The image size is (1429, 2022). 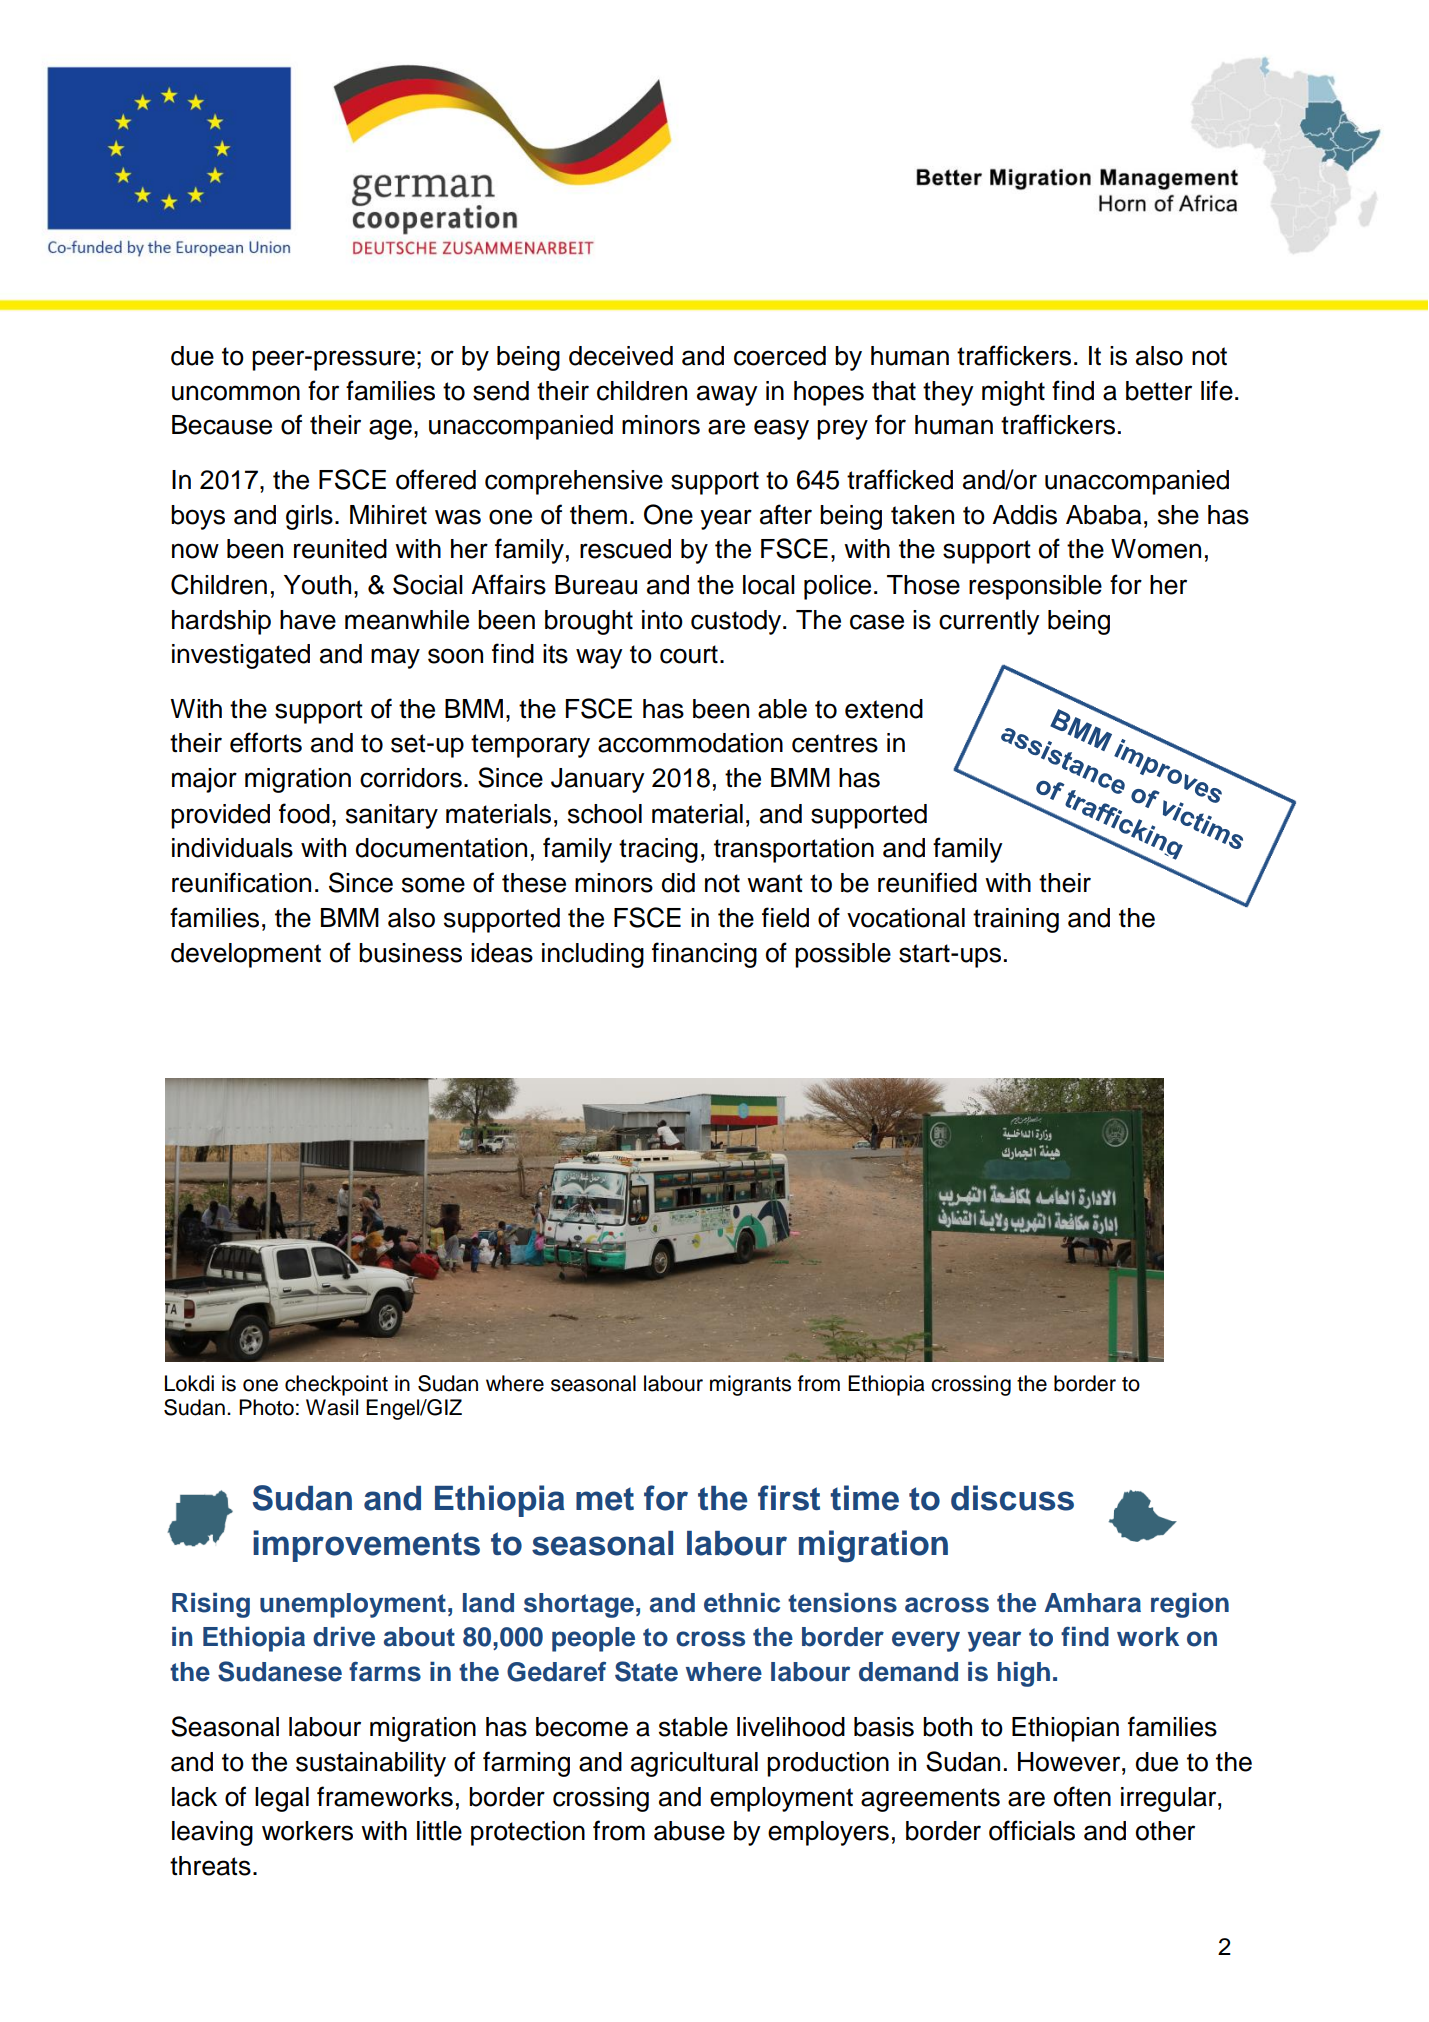 I want to click on development, so click(x=246, y=955).
